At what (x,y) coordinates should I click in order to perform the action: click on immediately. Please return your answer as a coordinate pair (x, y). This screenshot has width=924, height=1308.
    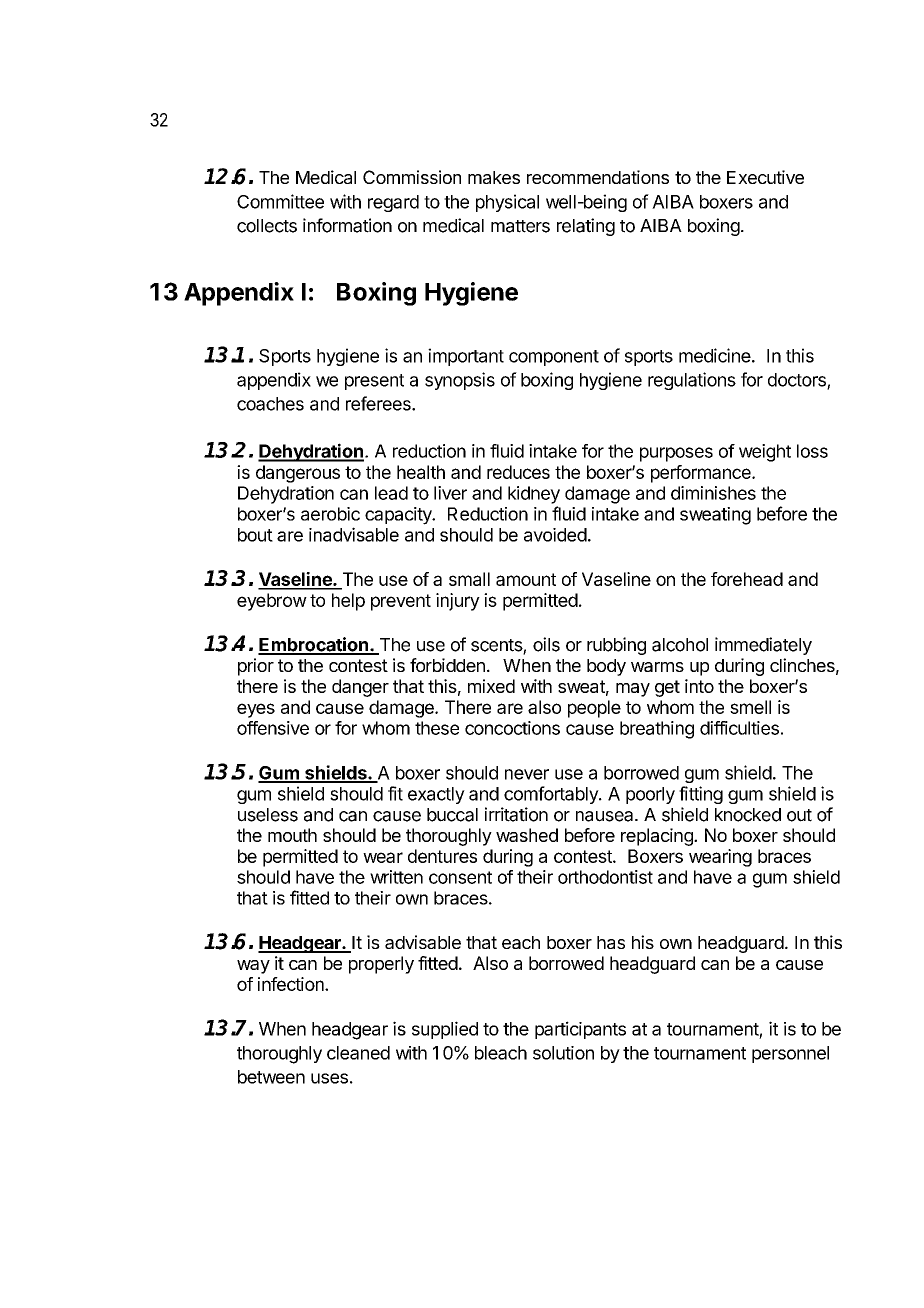
    Looking at the image, I should click on (763, 646).
